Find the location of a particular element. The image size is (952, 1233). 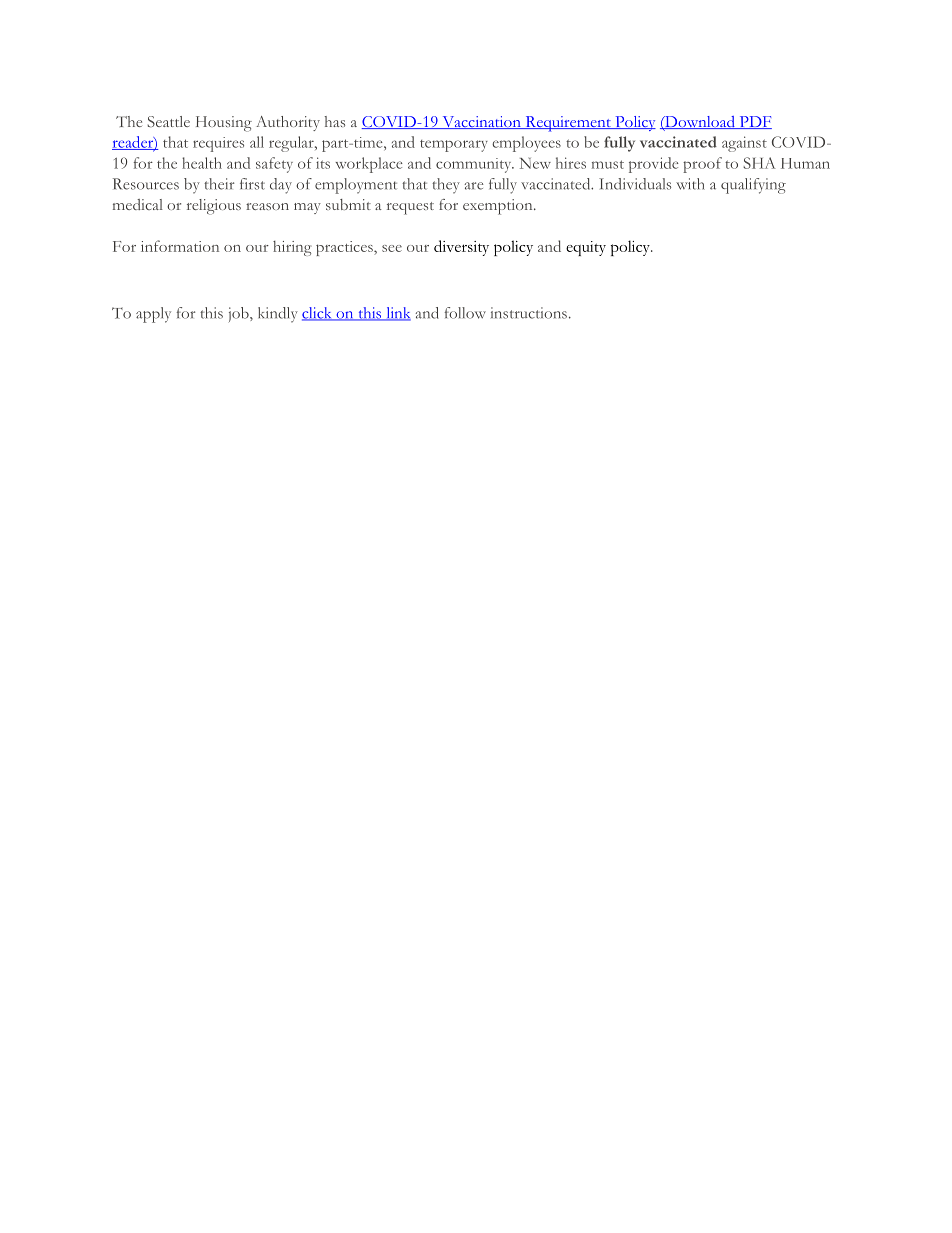

PDF is located at coordinates (754, 122).
